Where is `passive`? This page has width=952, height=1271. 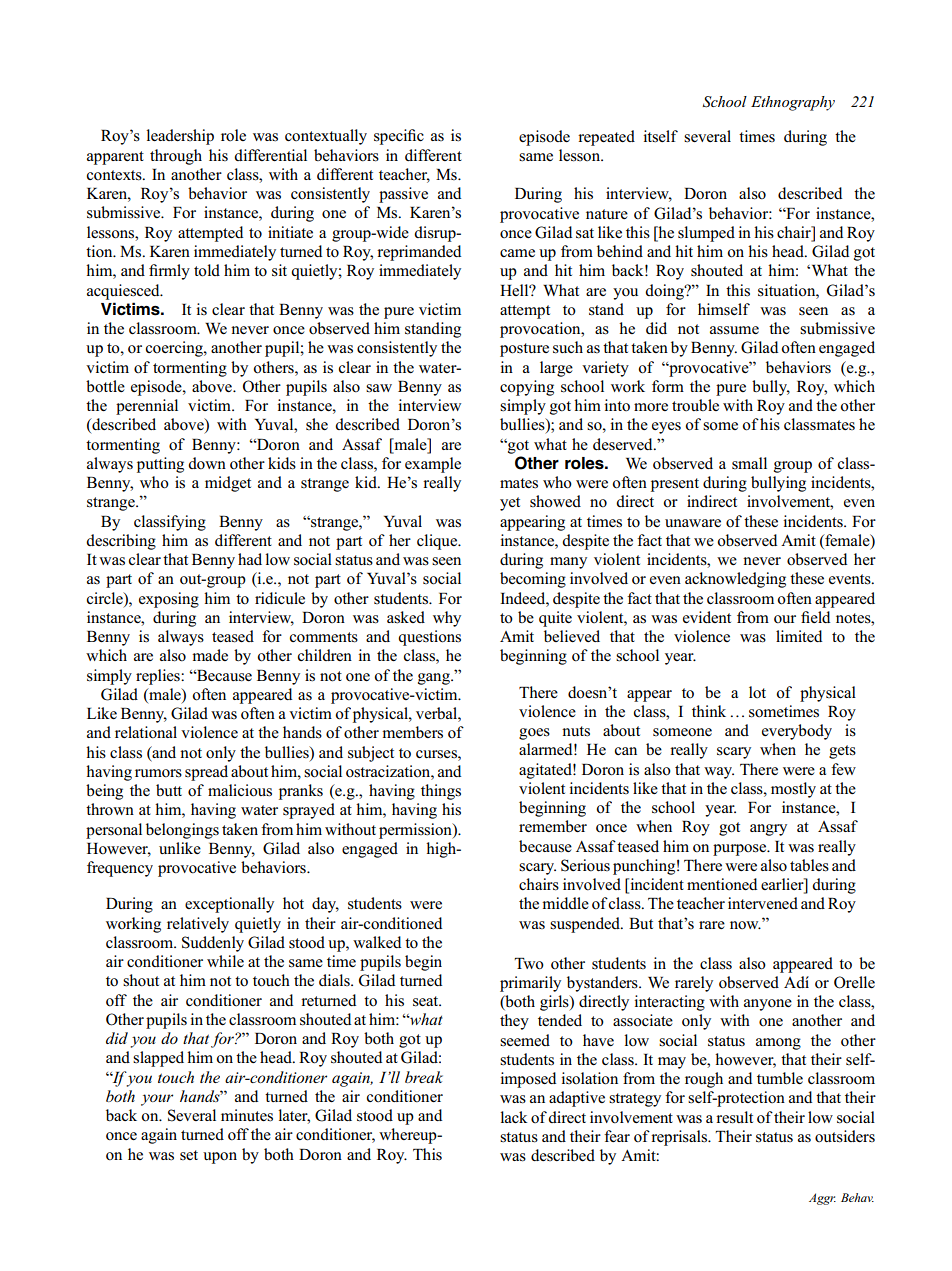
passive is located at coordinates (403, 195).
